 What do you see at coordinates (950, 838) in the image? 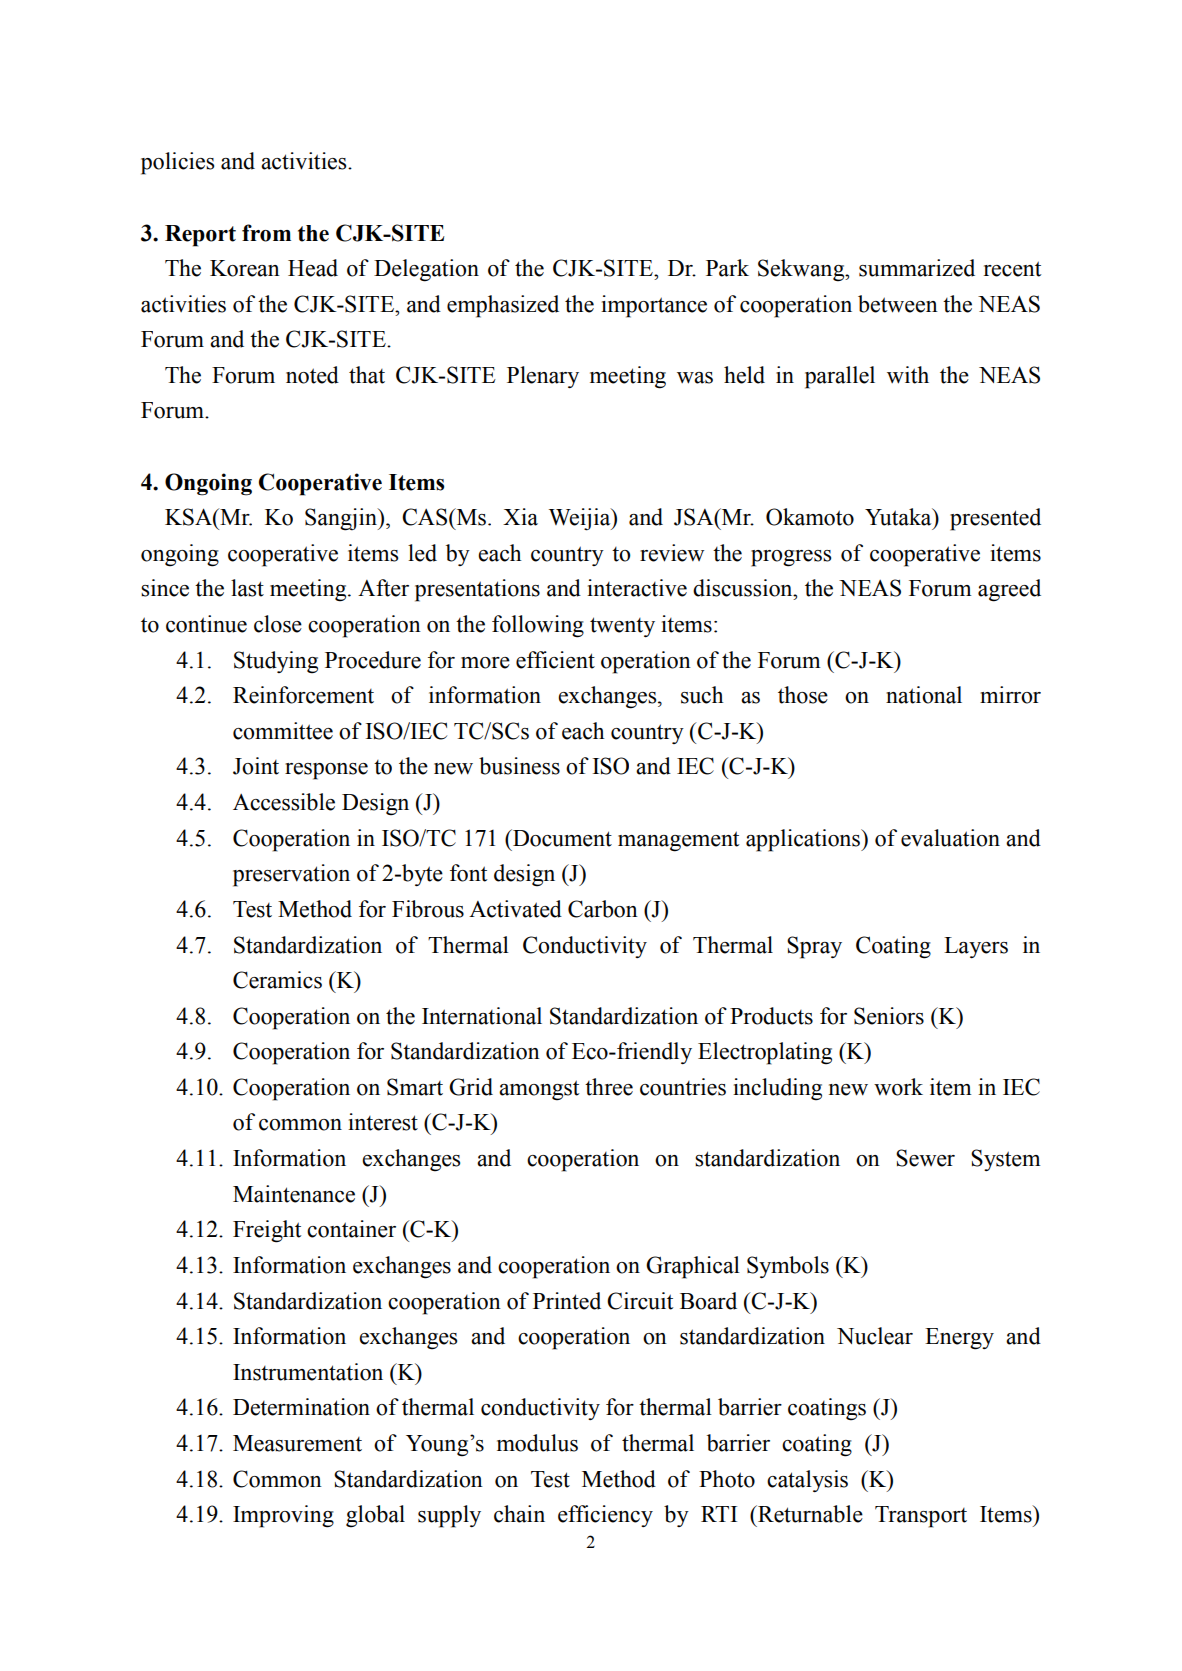
I see `evaluation` at bounding box center [950, 838].
